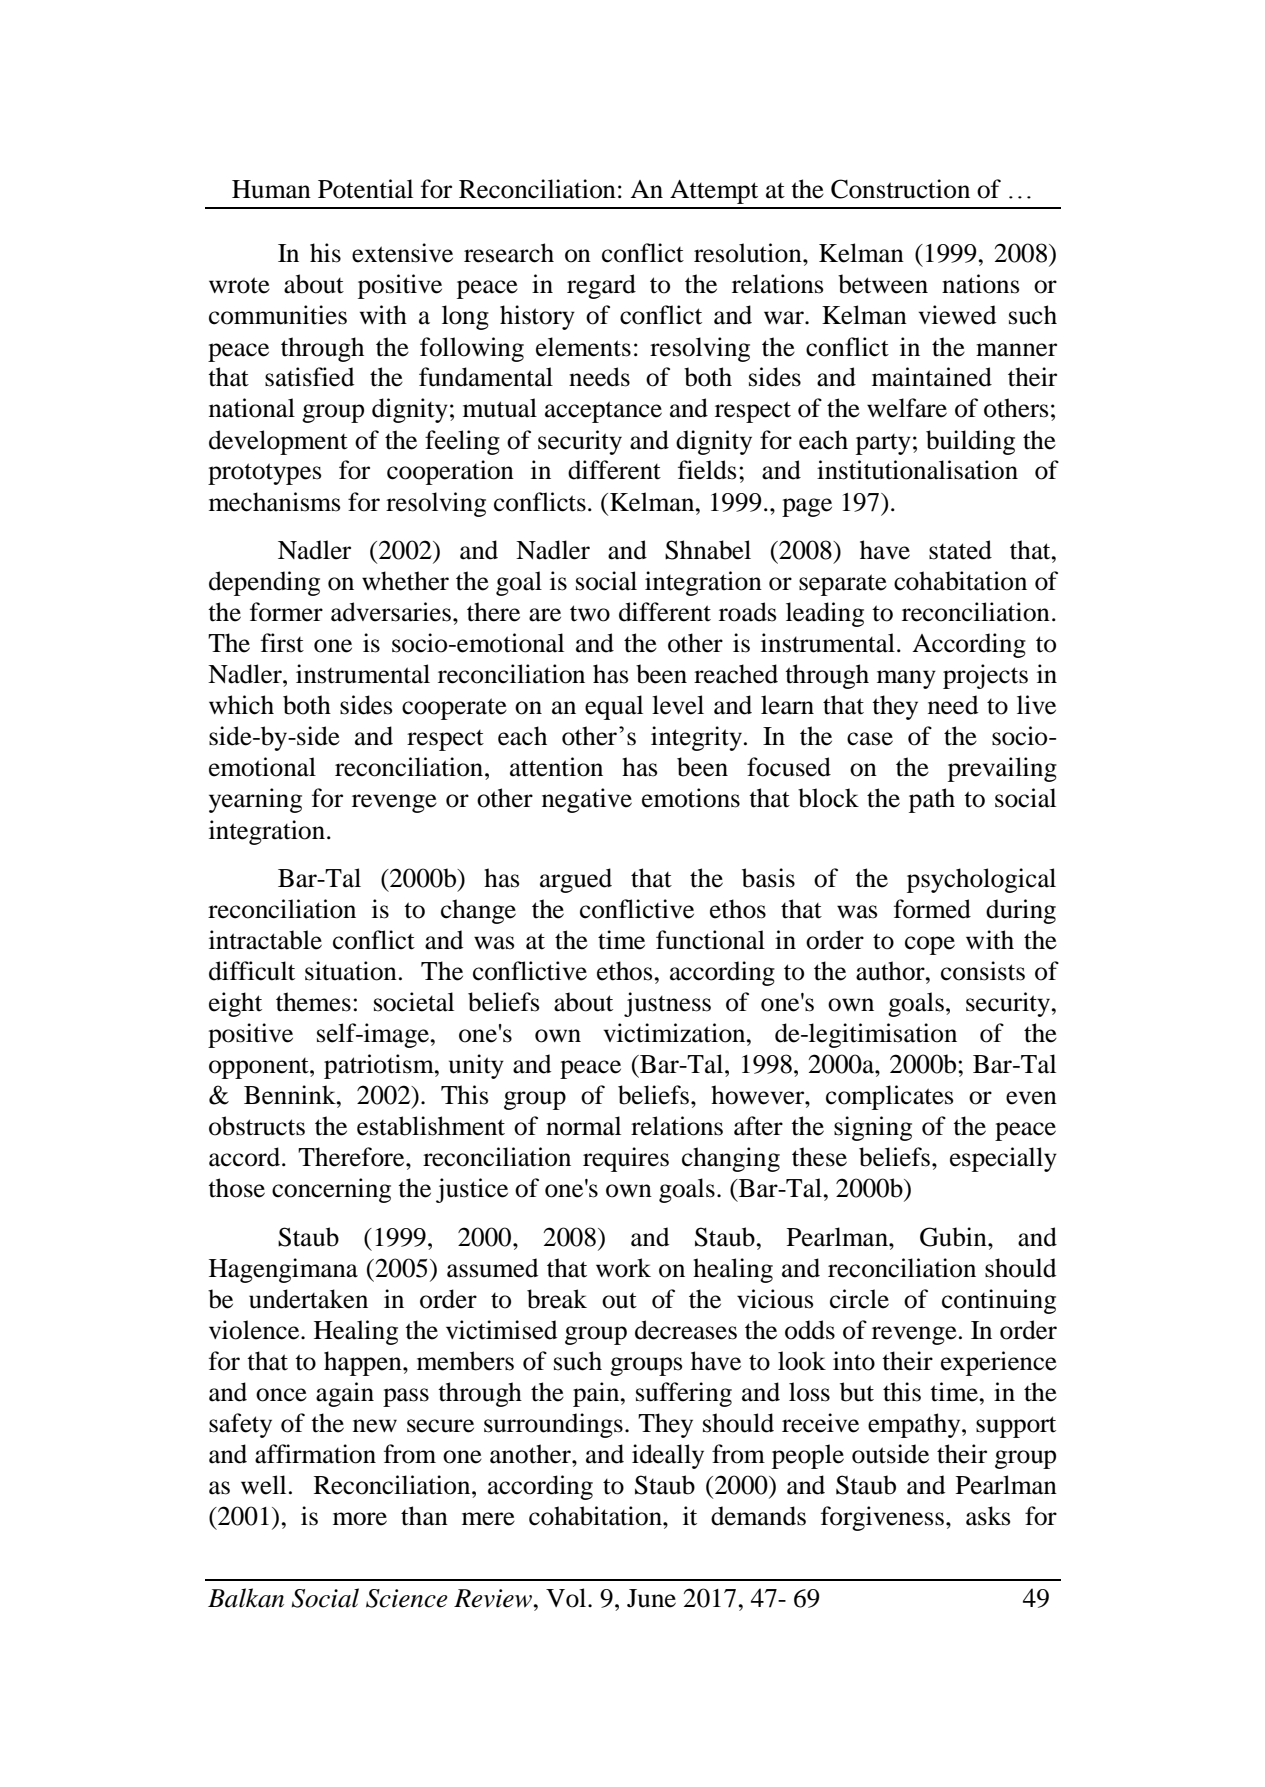 The image size is (1265, 1787). Describe the element at coordinates (360, 1519) in the screenshot. I see `more` at that location.
